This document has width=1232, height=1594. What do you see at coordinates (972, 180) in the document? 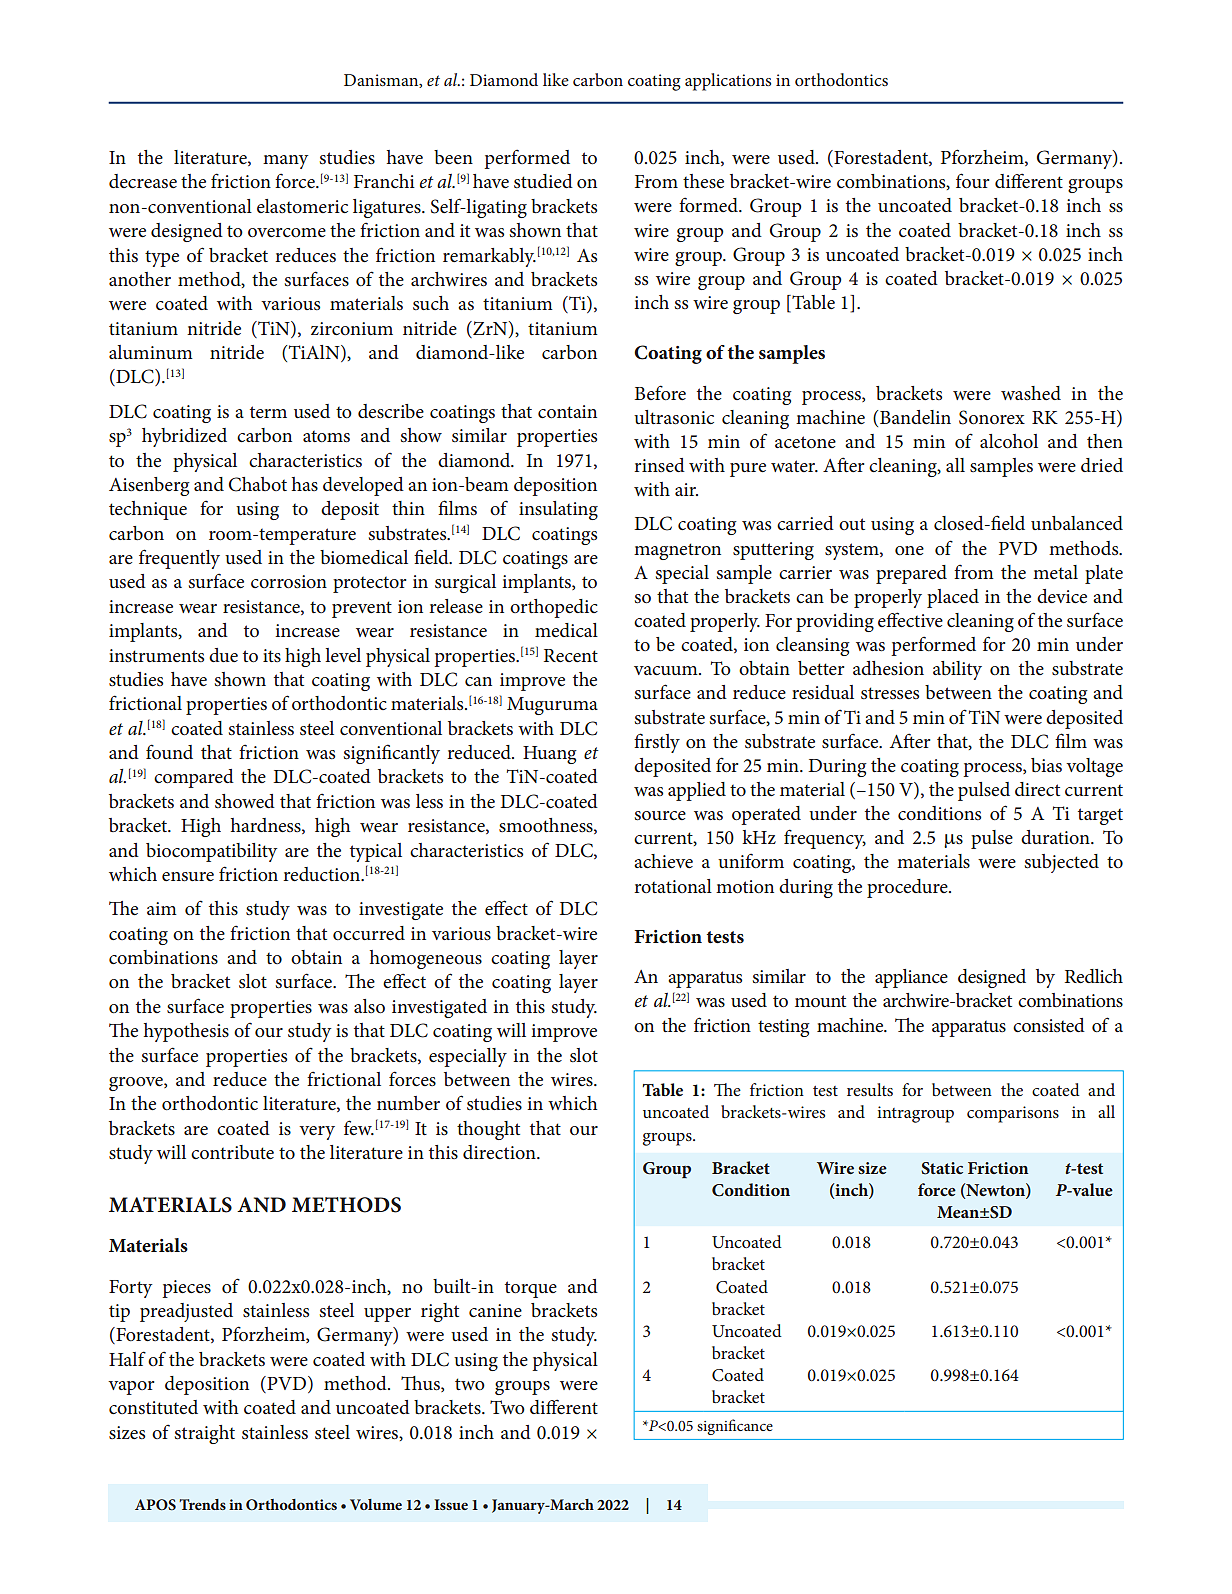
I see `four` at bounding box center [972, 180].
